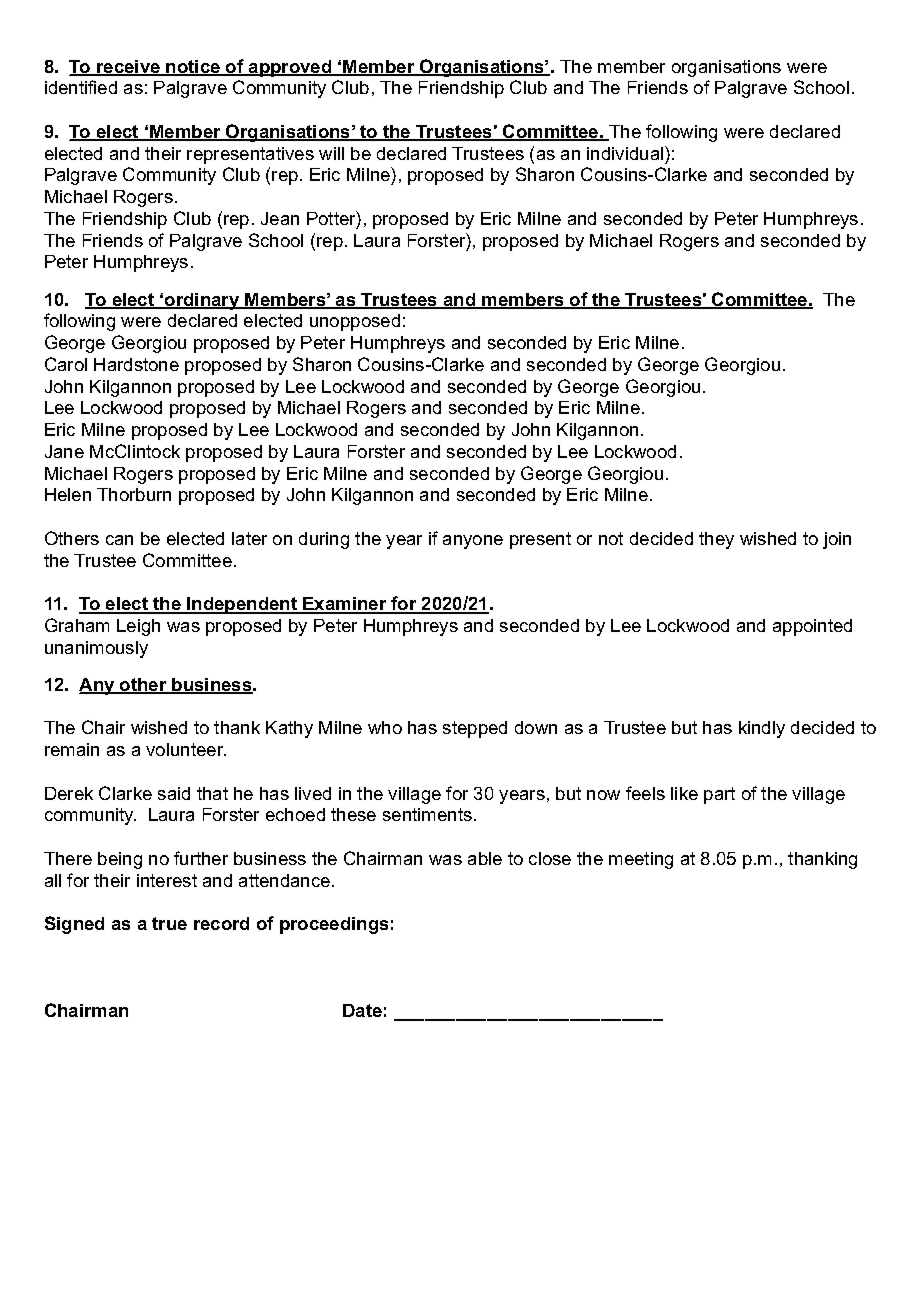  Describe the element at coordinates (362, 1010) in the screenshot. I see `Date` at that location.
